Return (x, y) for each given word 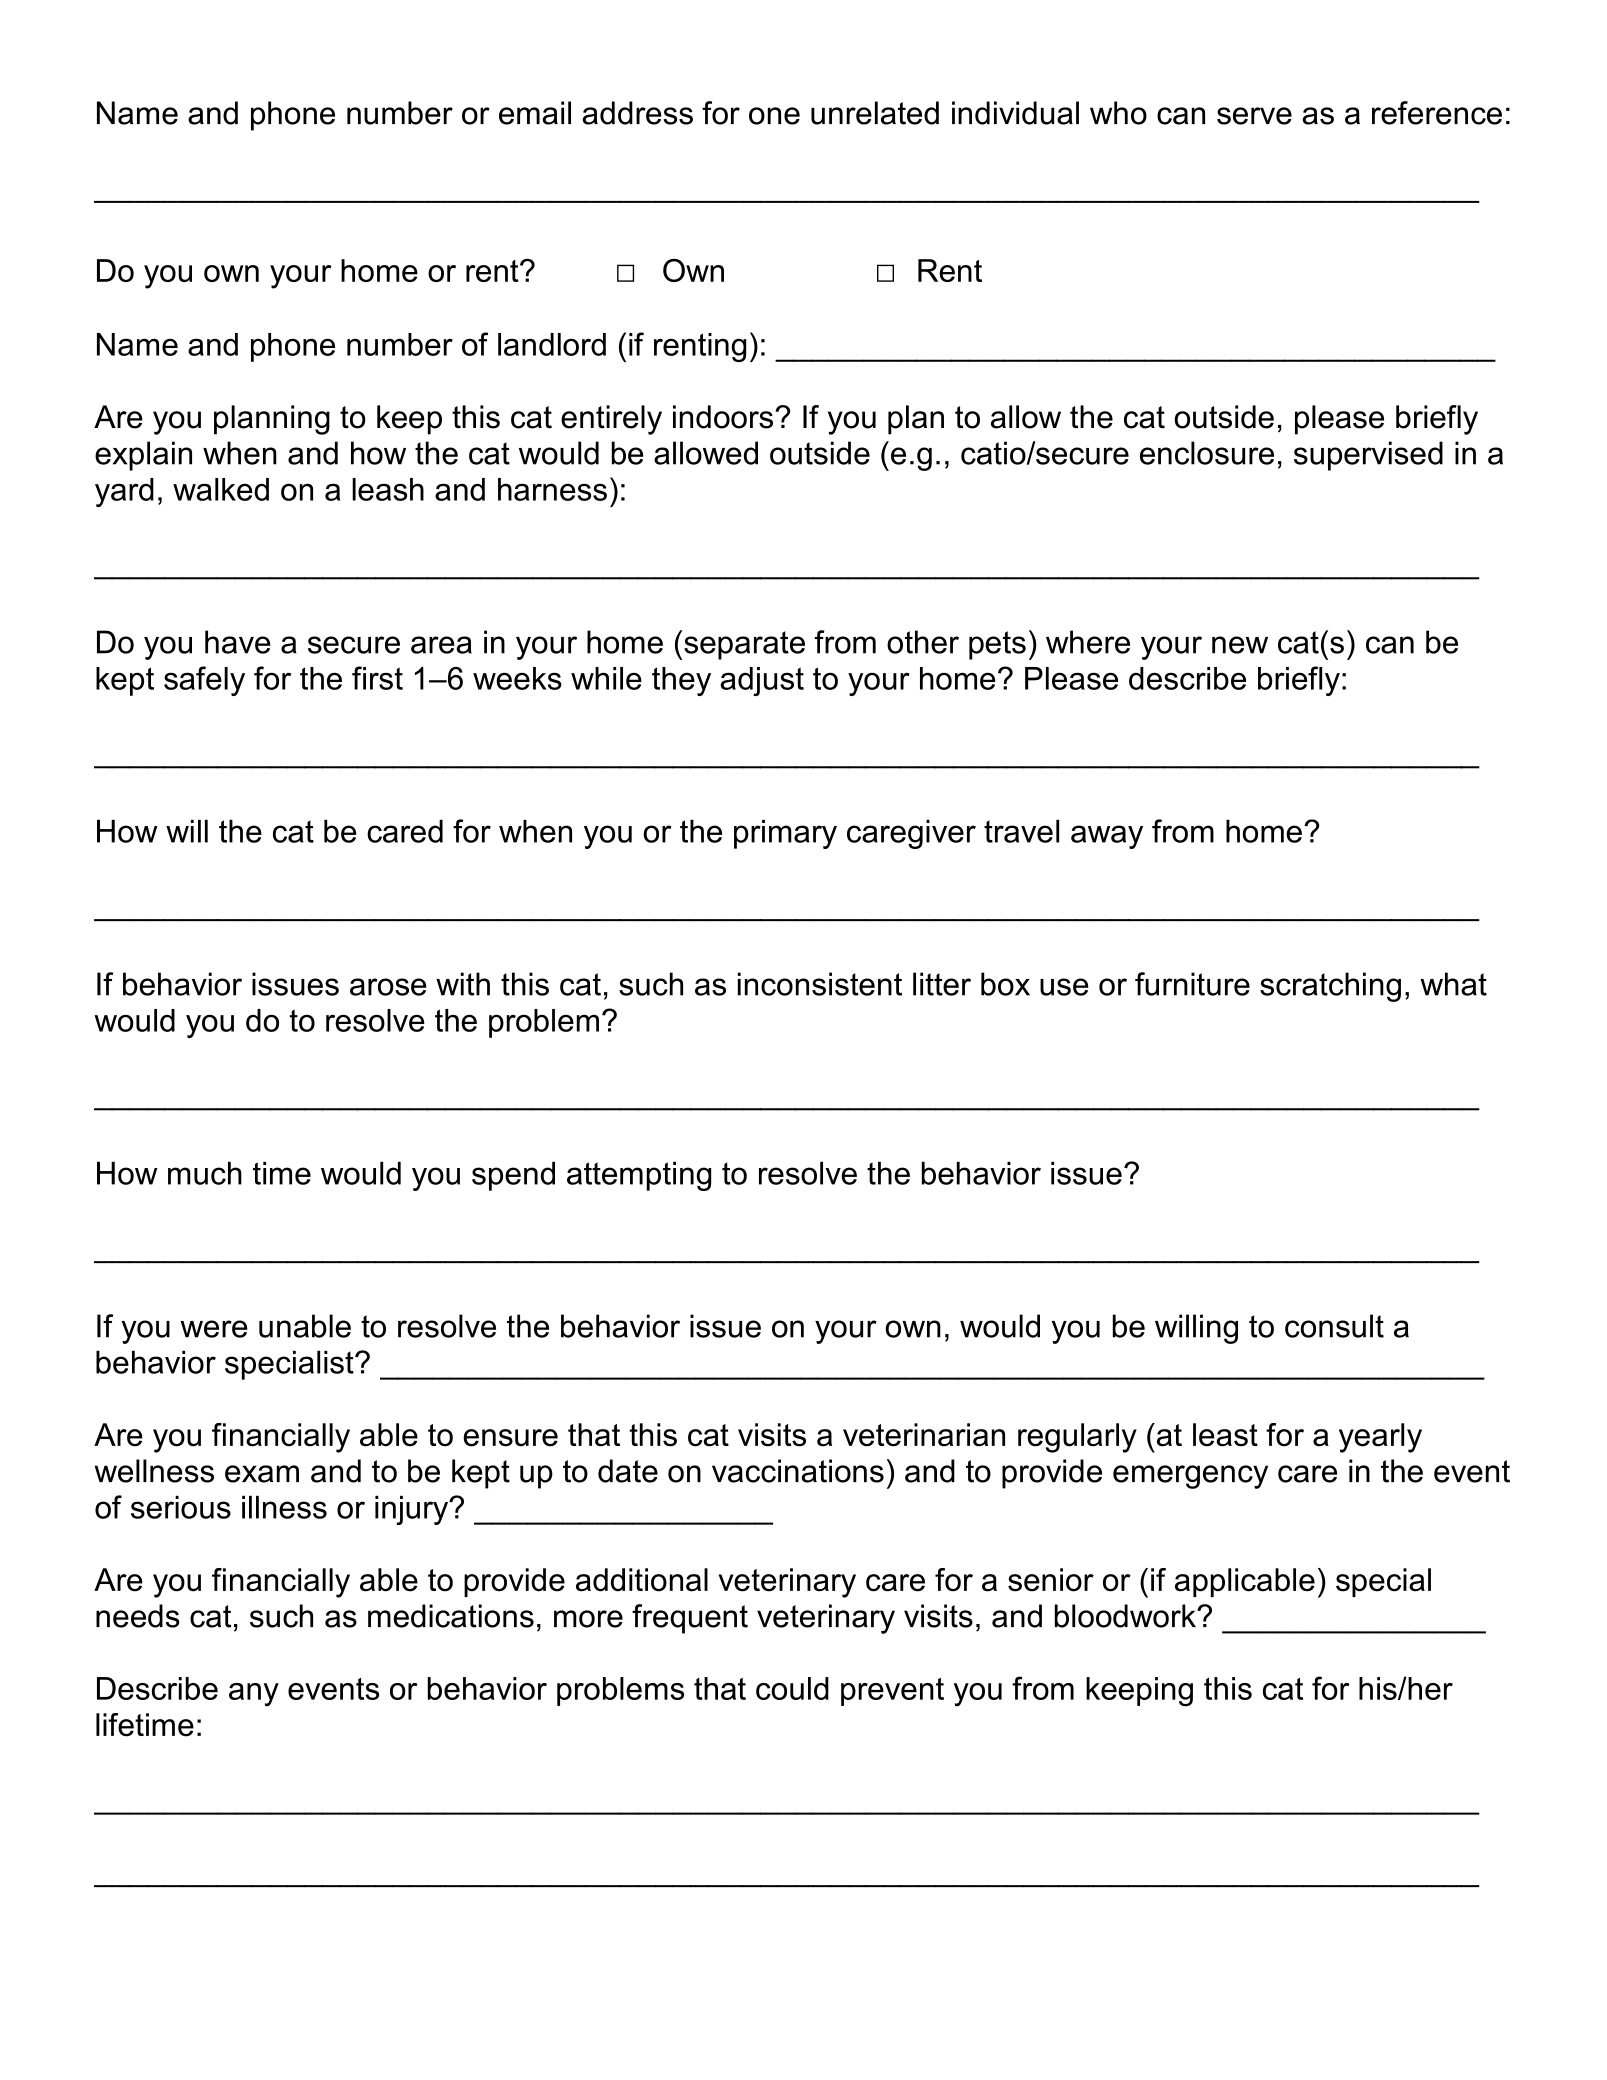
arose (388, 987)
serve (1254, 116)
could (792, 1688)
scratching (1330, 987)
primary (785, 834)
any (254, 1695)
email (535, 113)
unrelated (875, 113)
